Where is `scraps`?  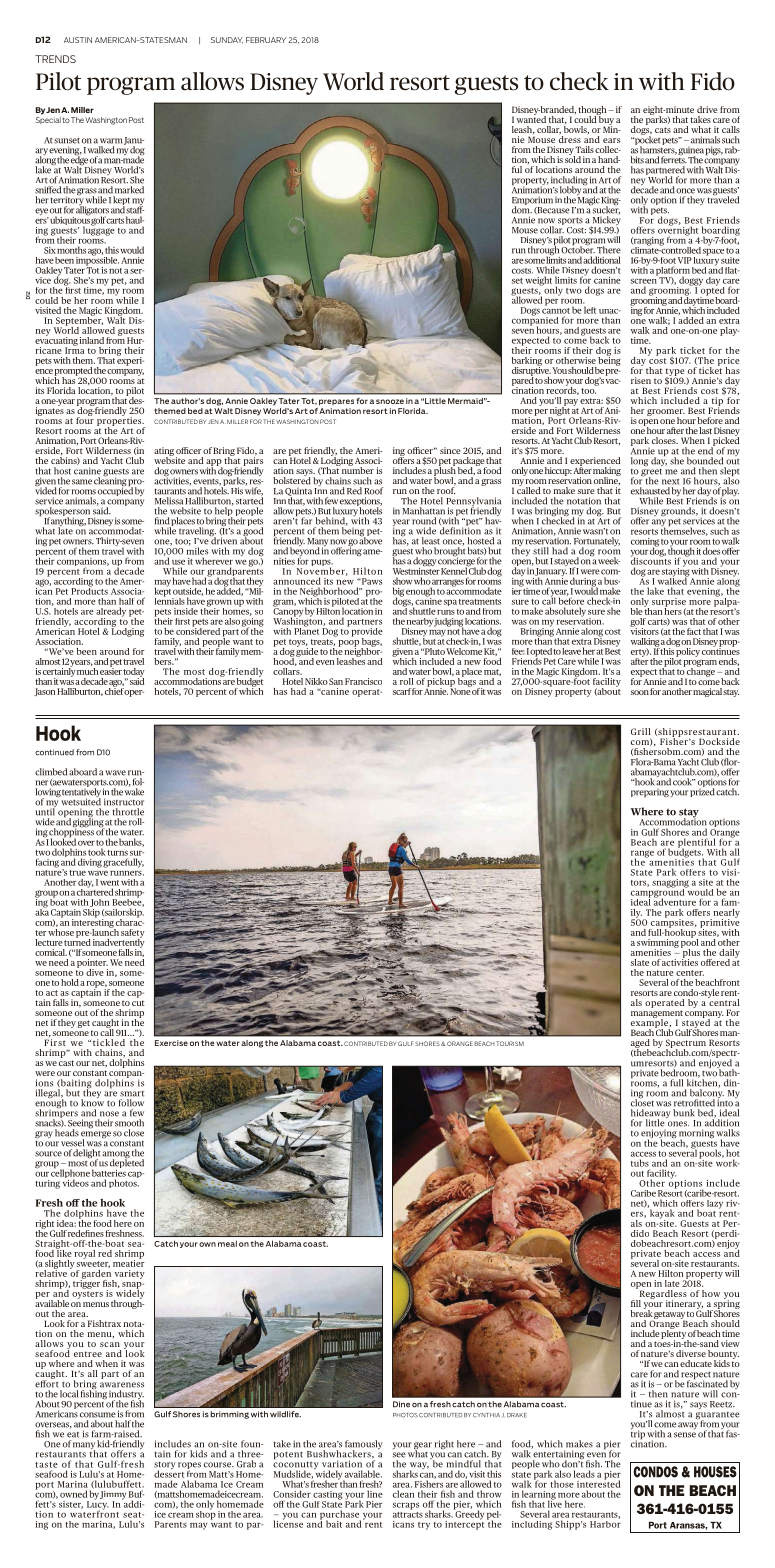
scraps is located at coordinates (406, 1506).
